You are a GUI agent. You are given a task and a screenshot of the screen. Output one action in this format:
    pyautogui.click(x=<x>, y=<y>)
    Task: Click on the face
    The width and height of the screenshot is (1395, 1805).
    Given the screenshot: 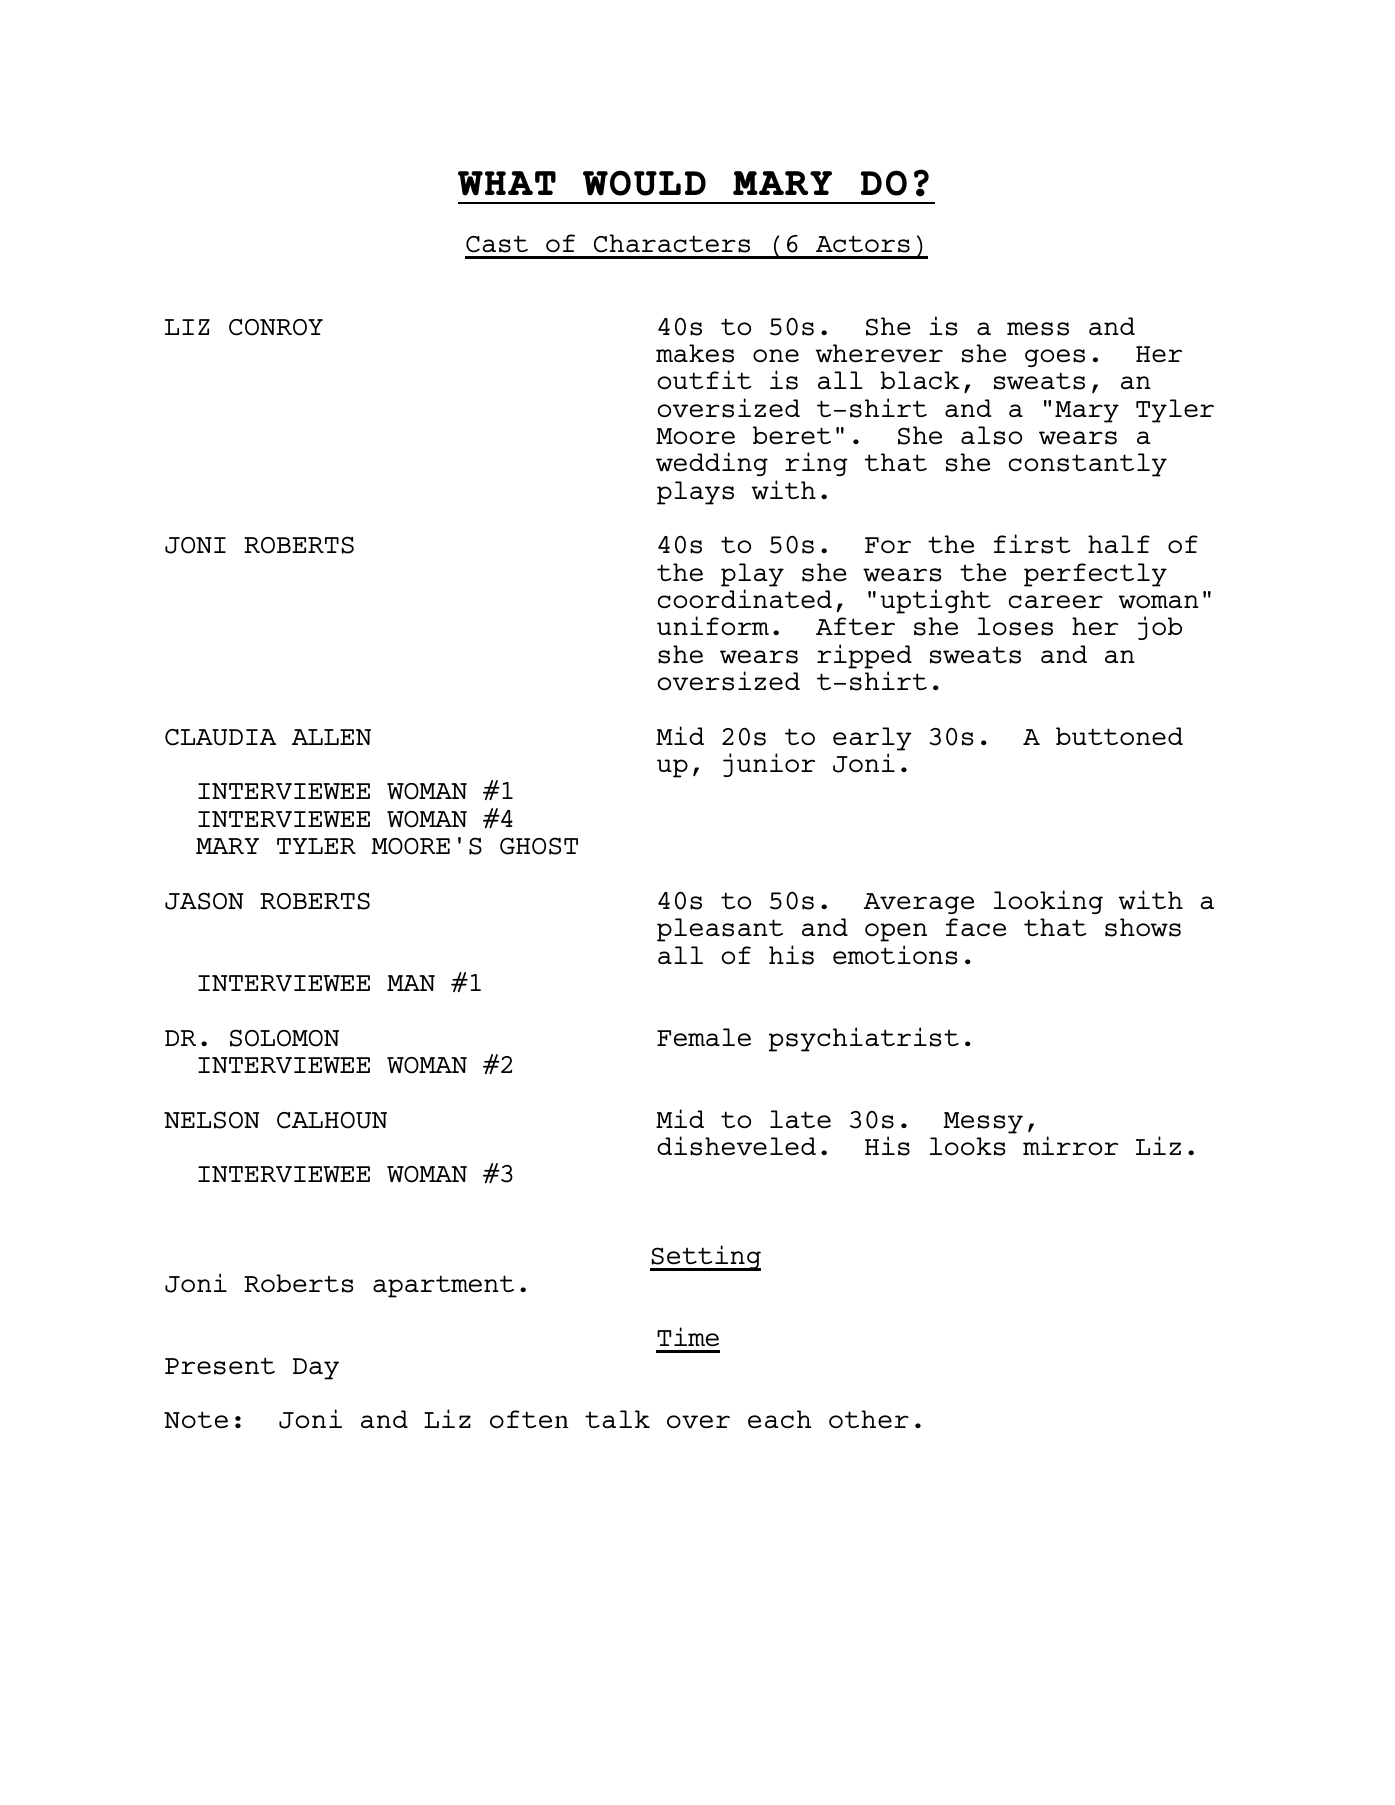 What is the action you would take?
    pyautogui.click(x=976, y=927)
